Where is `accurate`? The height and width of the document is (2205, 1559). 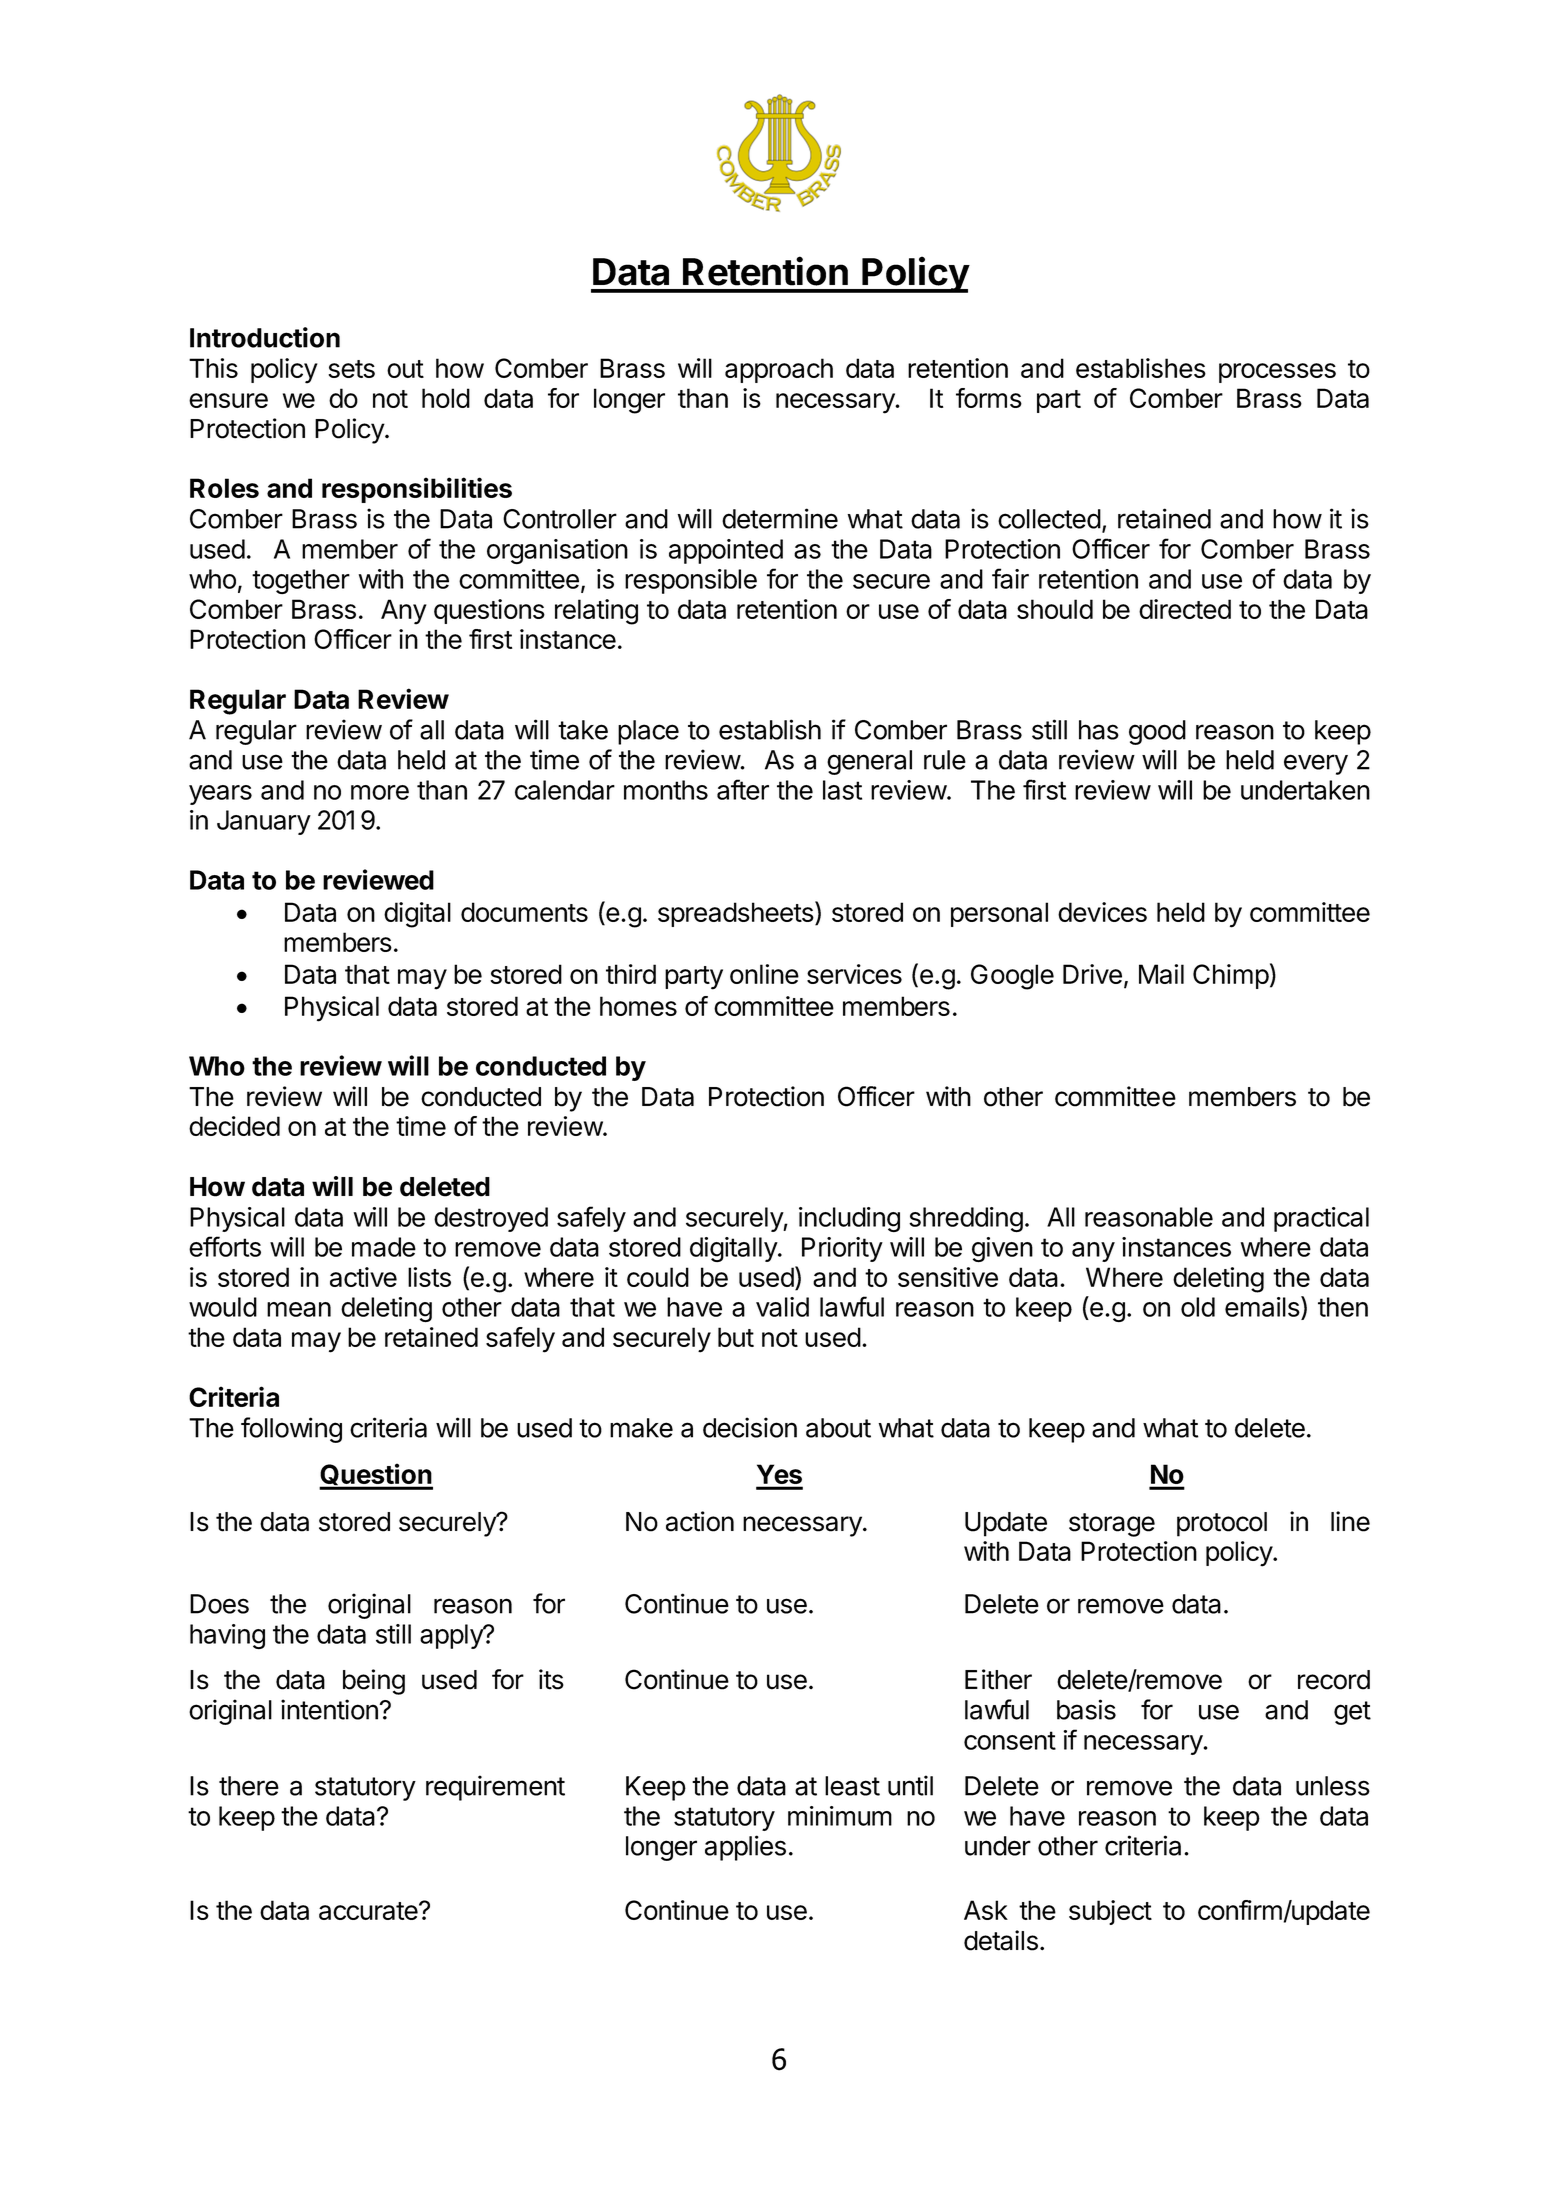 accurate is located at coordinates (369, 1911).
